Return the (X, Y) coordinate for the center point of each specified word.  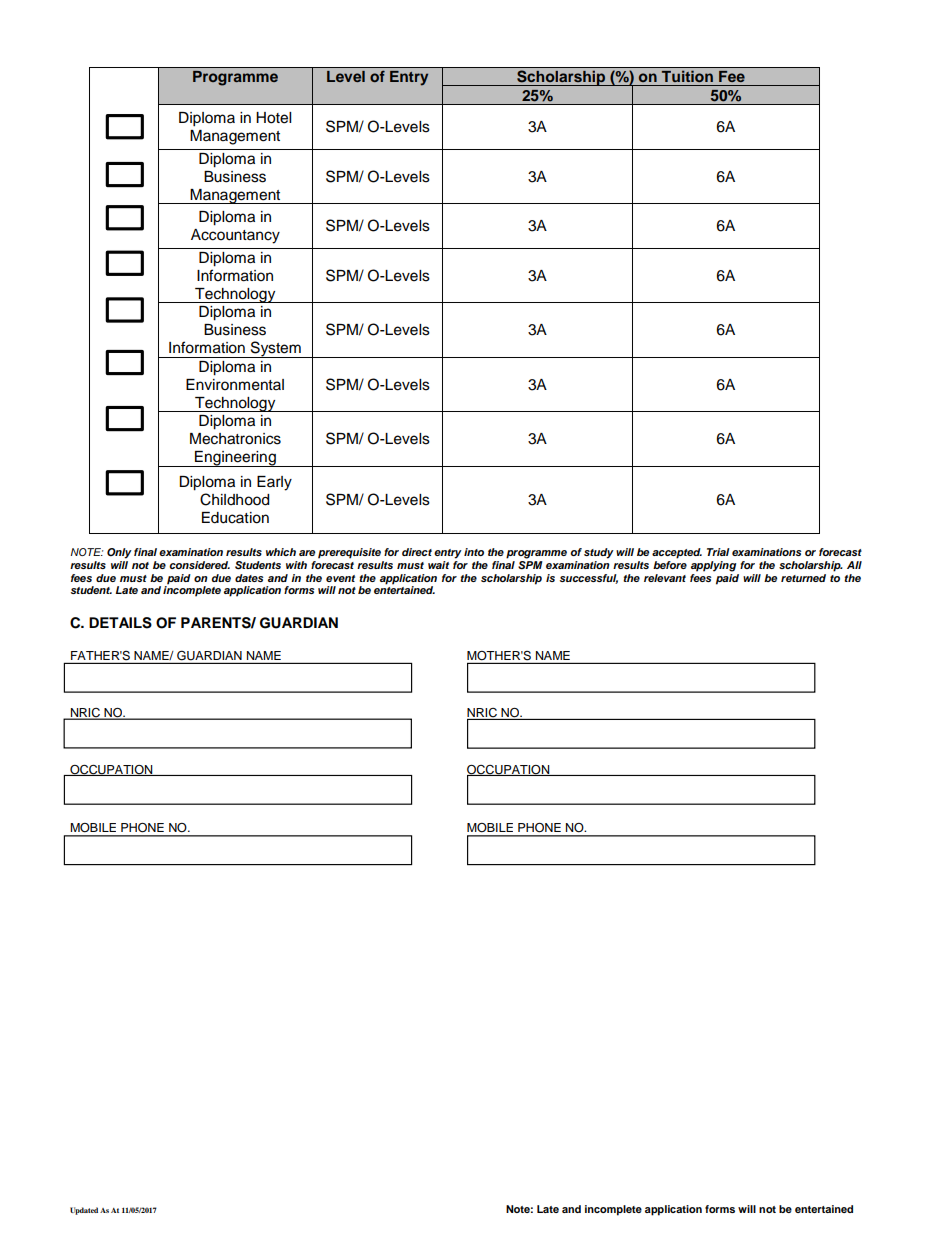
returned (803, 578)
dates (249, 578)
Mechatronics (235, 439)
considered (199, 565)
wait (438, 565)
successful (589, 579)
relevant (665, 578)
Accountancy (235, 236)
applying (713, 566)
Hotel (273, 118)
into (474, 552)
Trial (718, 552)
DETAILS (120, 623)
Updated (84, 1211)
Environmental (235, 385)
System (276, 349)
